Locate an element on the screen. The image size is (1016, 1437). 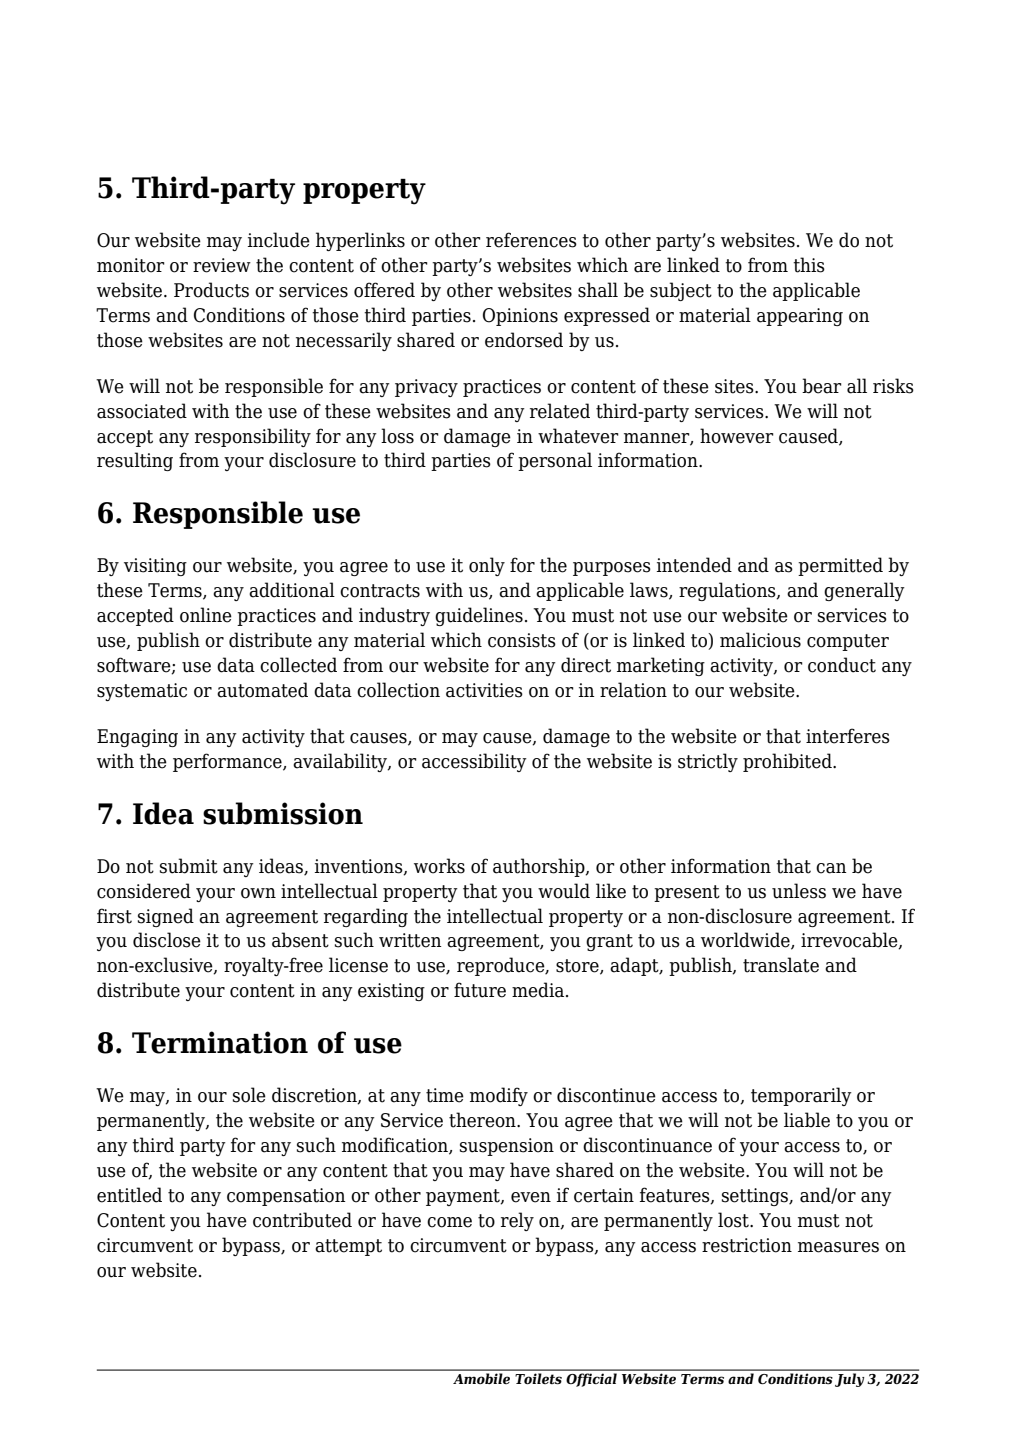
disclose is located at coordinates (167, 940).
